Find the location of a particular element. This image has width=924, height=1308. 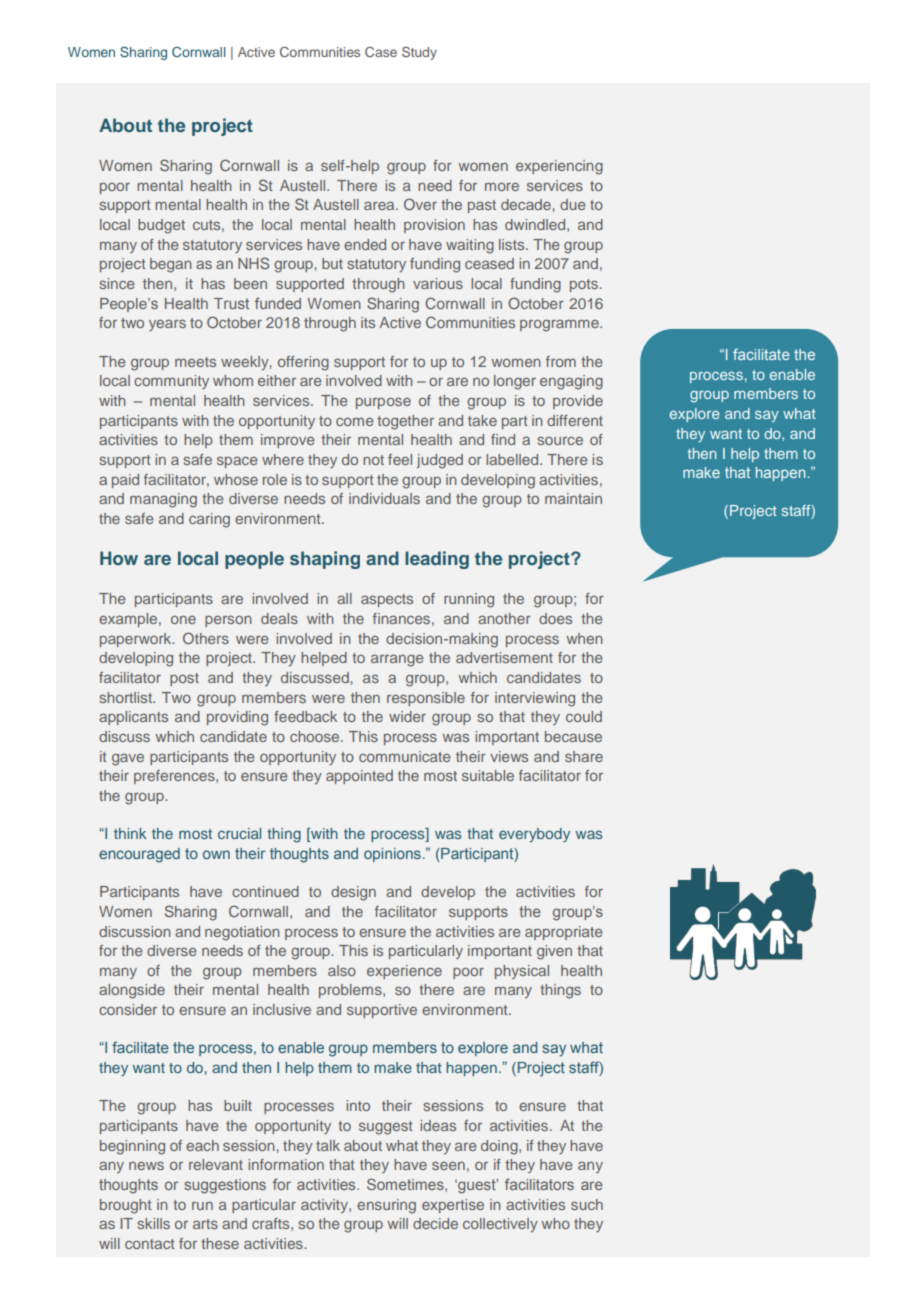

years is located at coordinates (167, 325).
